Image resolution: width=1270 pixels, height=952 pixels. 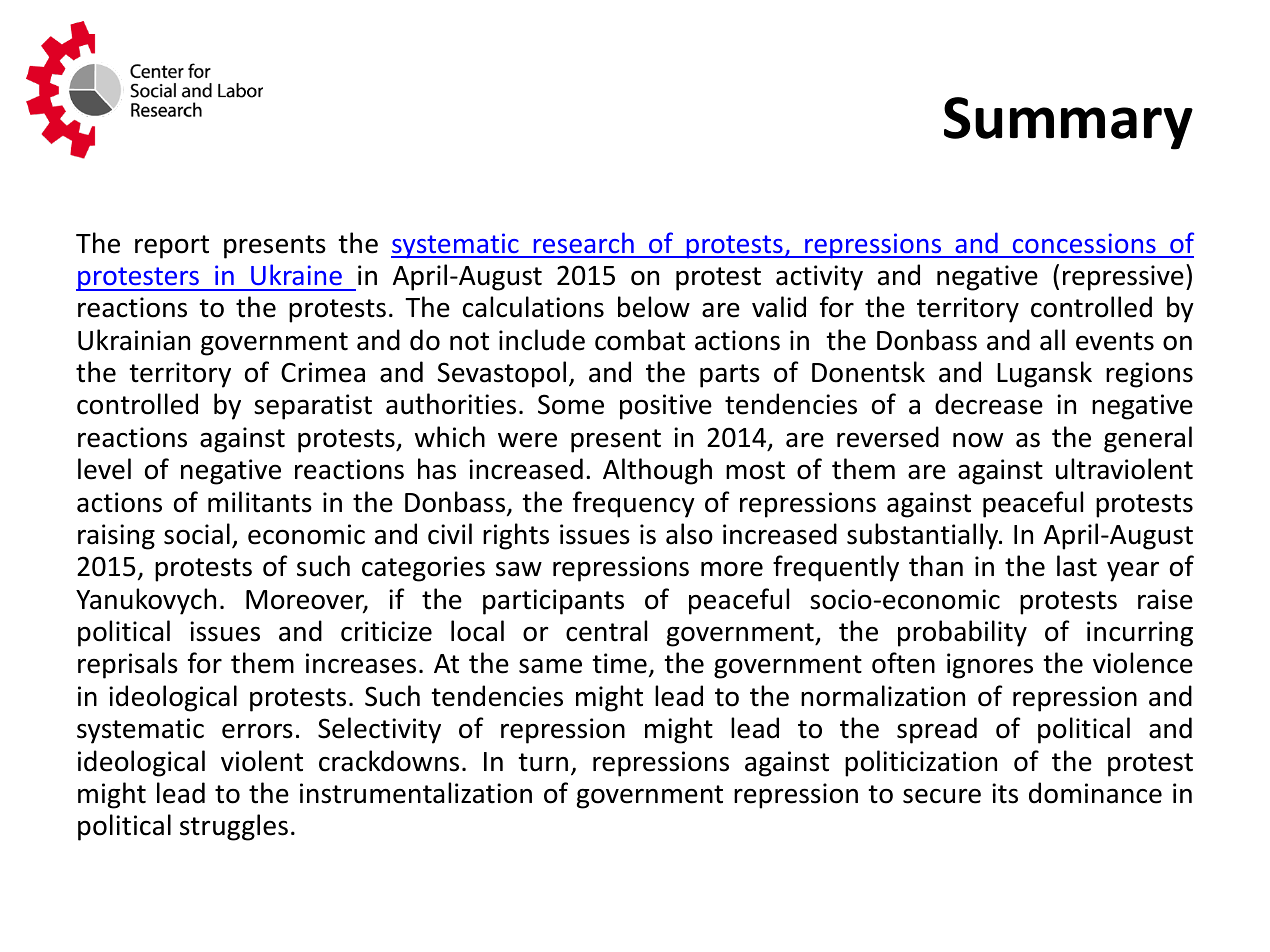 What do you see at coordinates (657, 471) in the image?
I see `Although` at bounding box center [657, 471].
